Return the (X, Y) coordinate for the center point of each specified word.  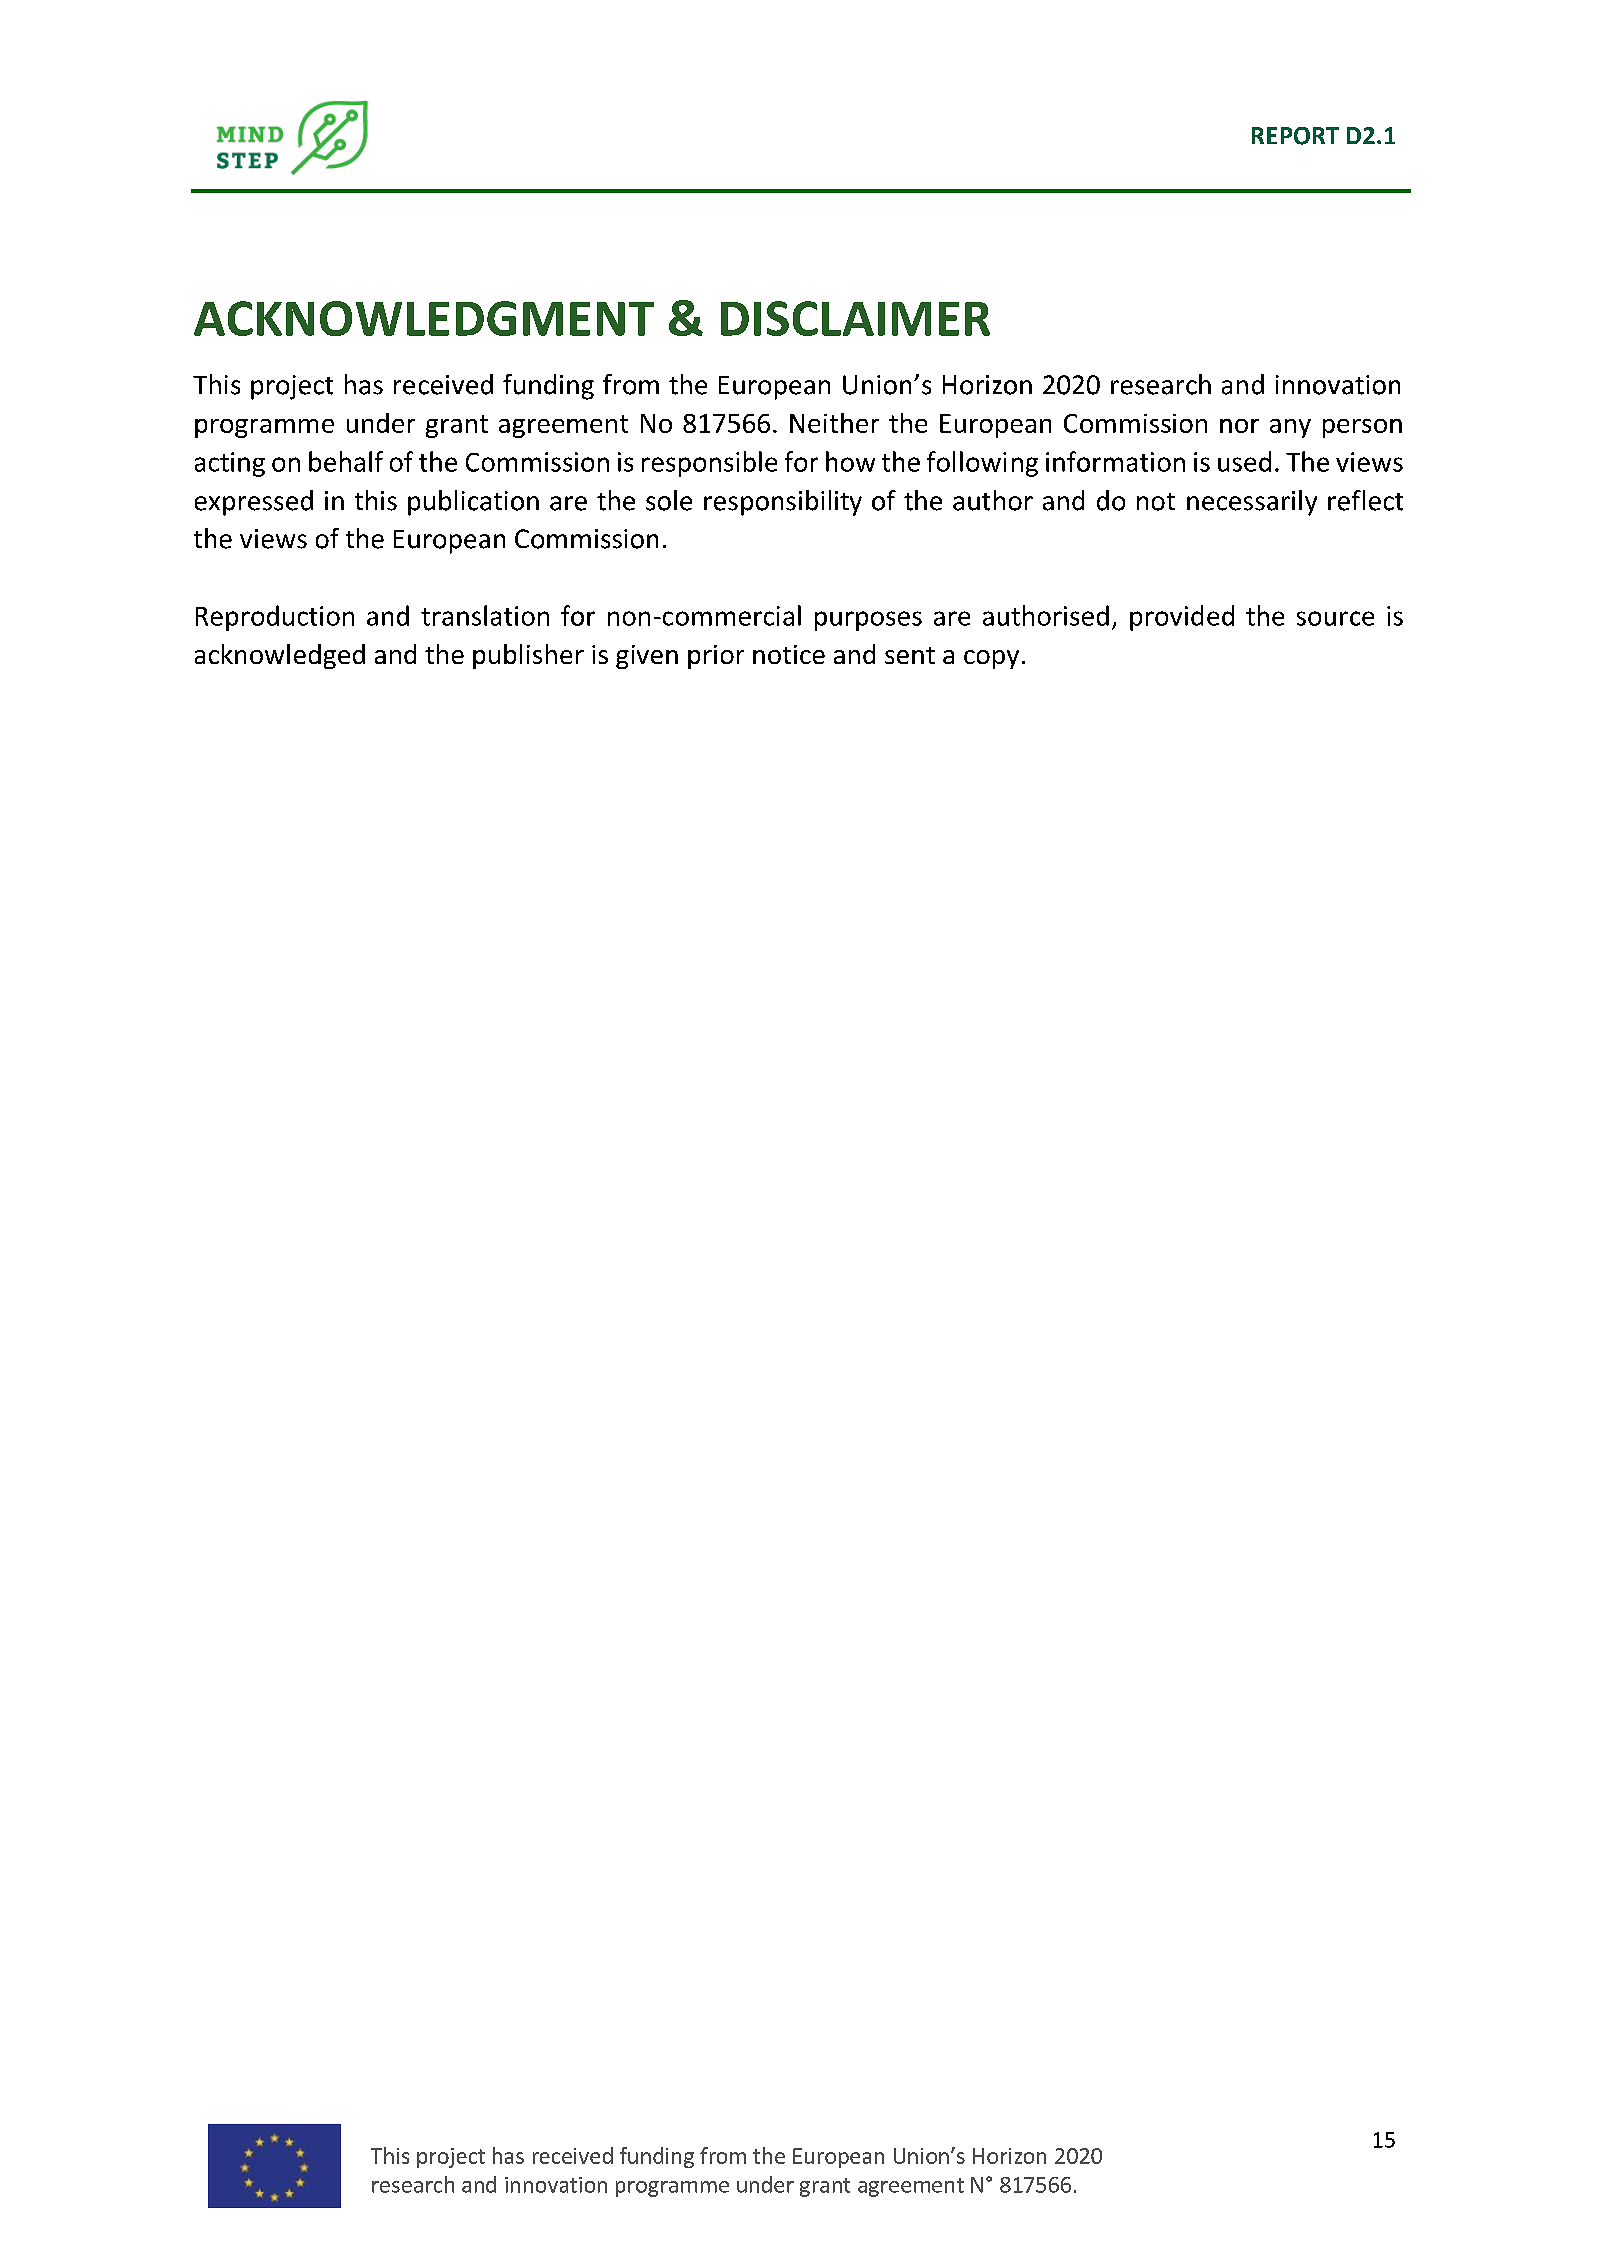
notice (789, 654)
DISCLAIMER (855, 318)
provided (1182, 618)
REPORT (1295, 136)
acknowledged (280, 656)
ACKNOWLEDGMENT (424, 318)
